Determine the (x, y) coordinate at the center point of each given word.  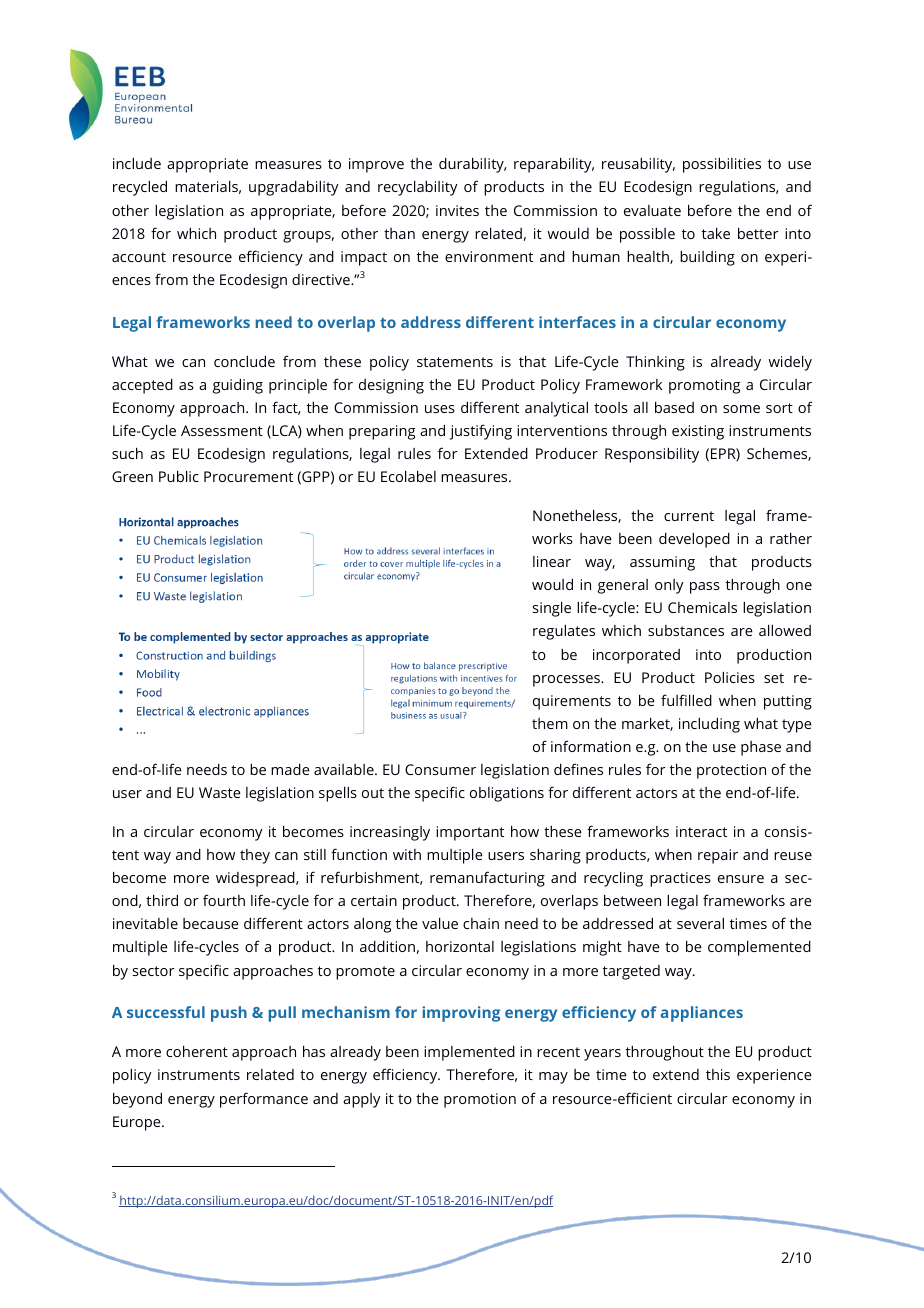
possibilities (722, 165)
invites (457, 210)
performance (264, 1100)
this (718, 1074)
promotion (480, 1100)
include (137, 163)
